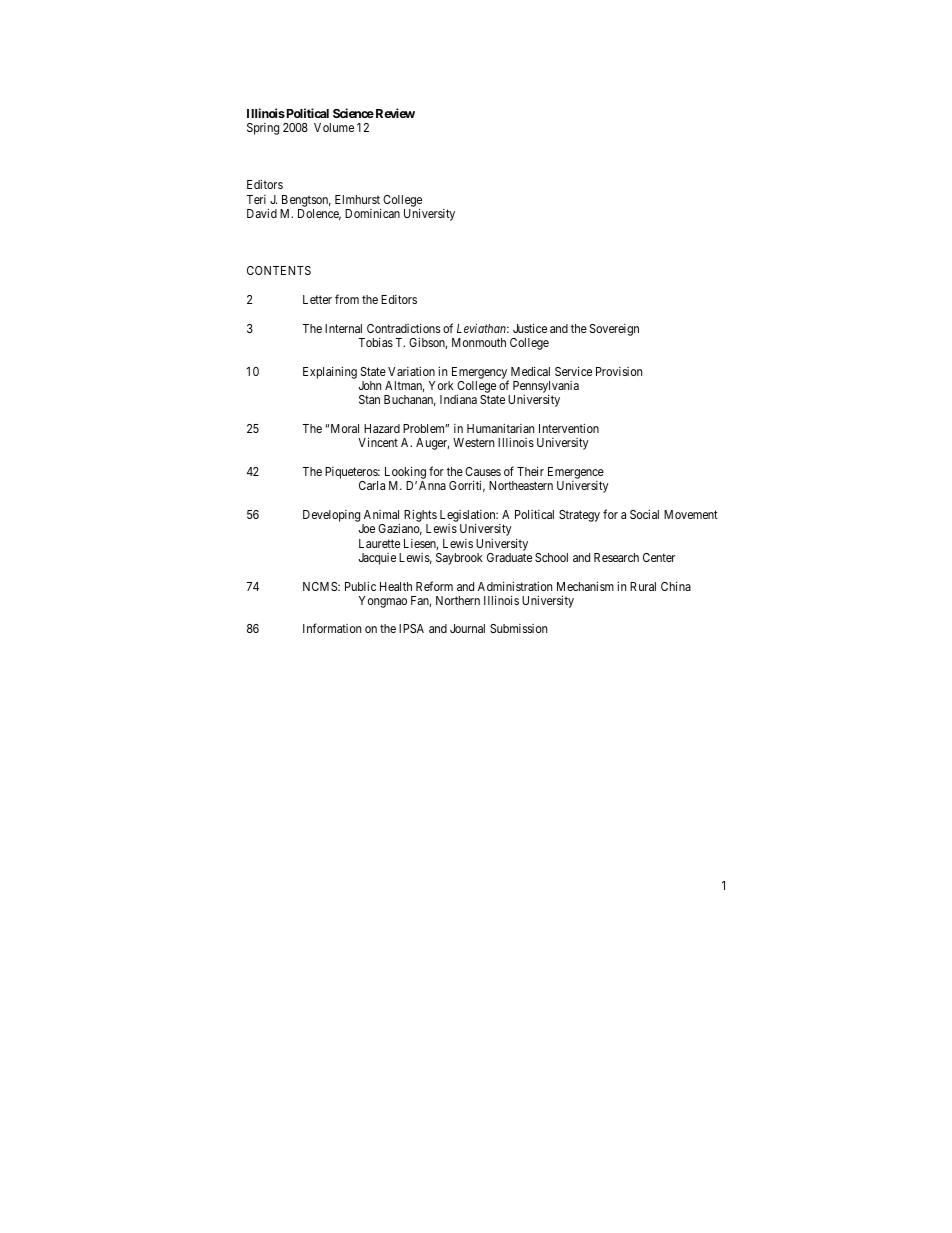 The width and height of the document is (952, 1233). What do you see at coordinates (360, 586) in the document?
I see `Public` at bounding box center [360, 586].
